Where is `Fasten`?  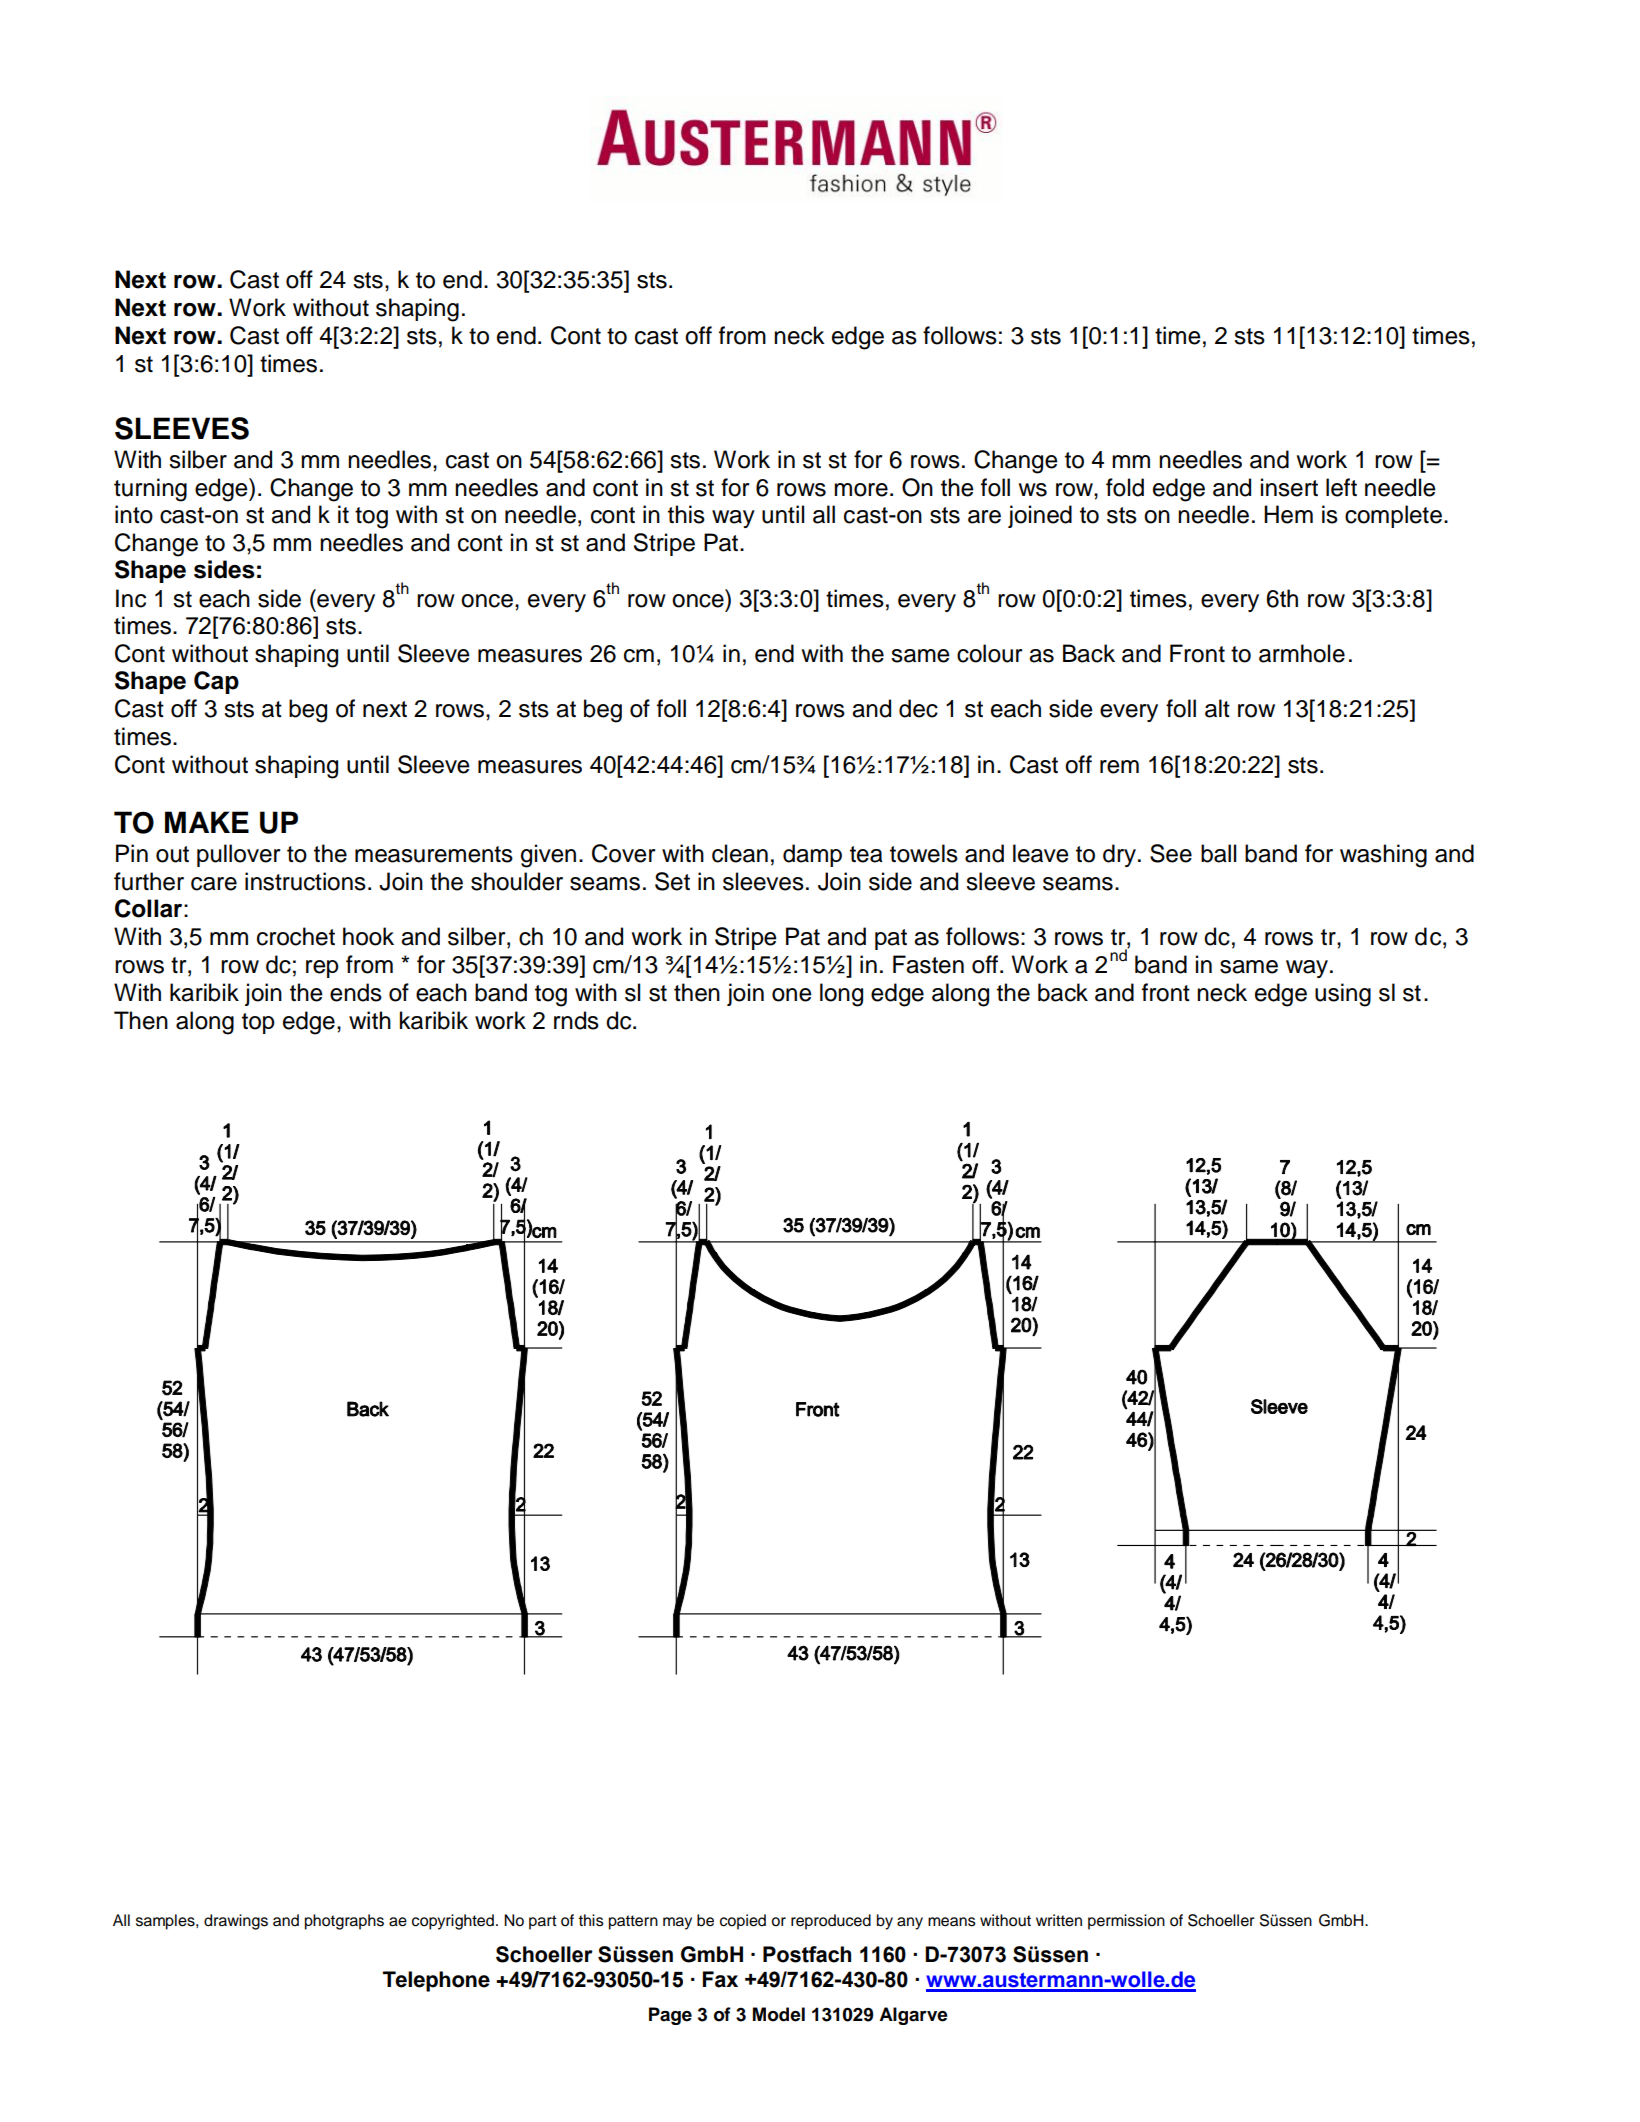
Fasten is located at coordinates (928, 964).
